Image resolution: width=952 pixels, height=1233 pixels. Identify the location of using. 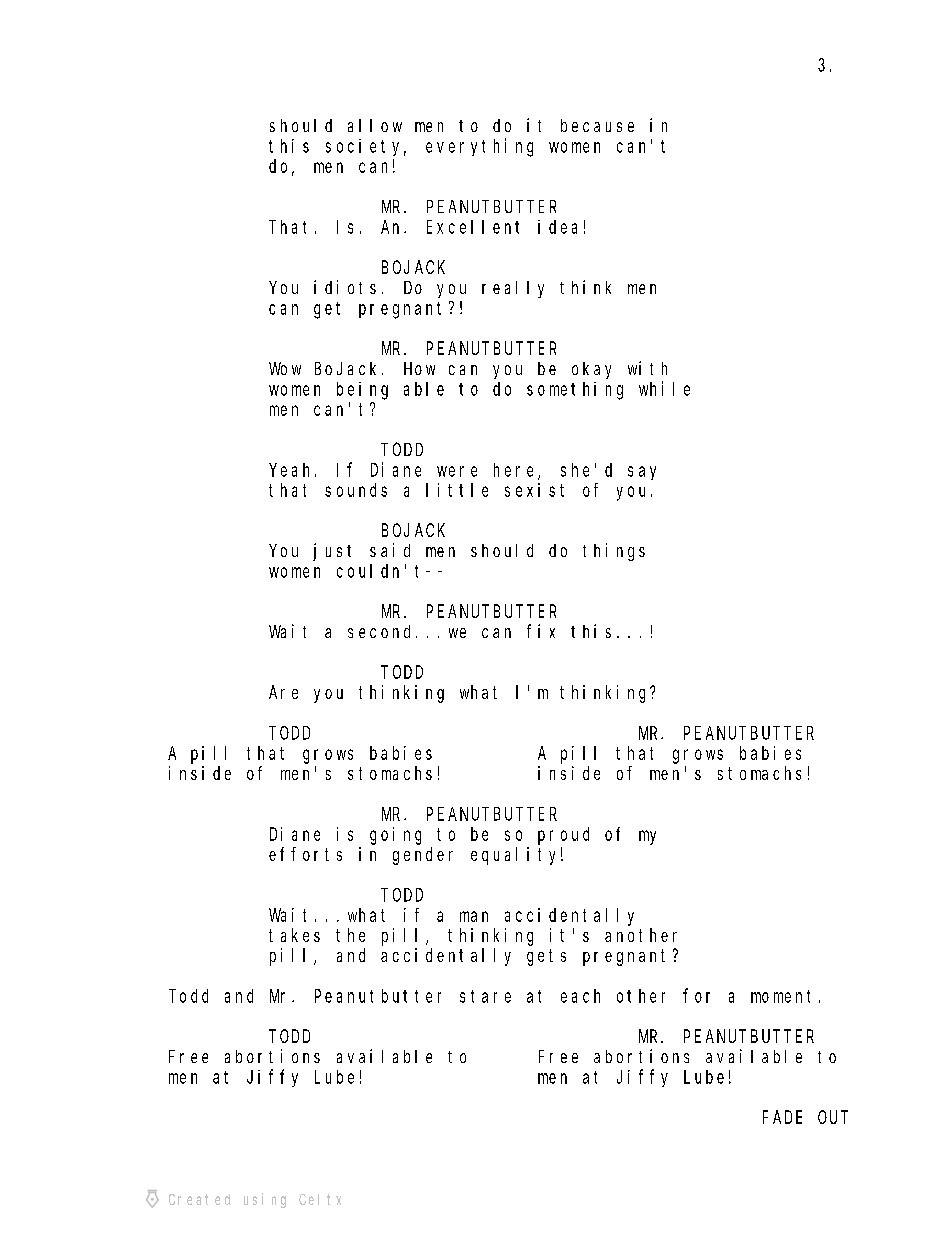
(265, 1200).
